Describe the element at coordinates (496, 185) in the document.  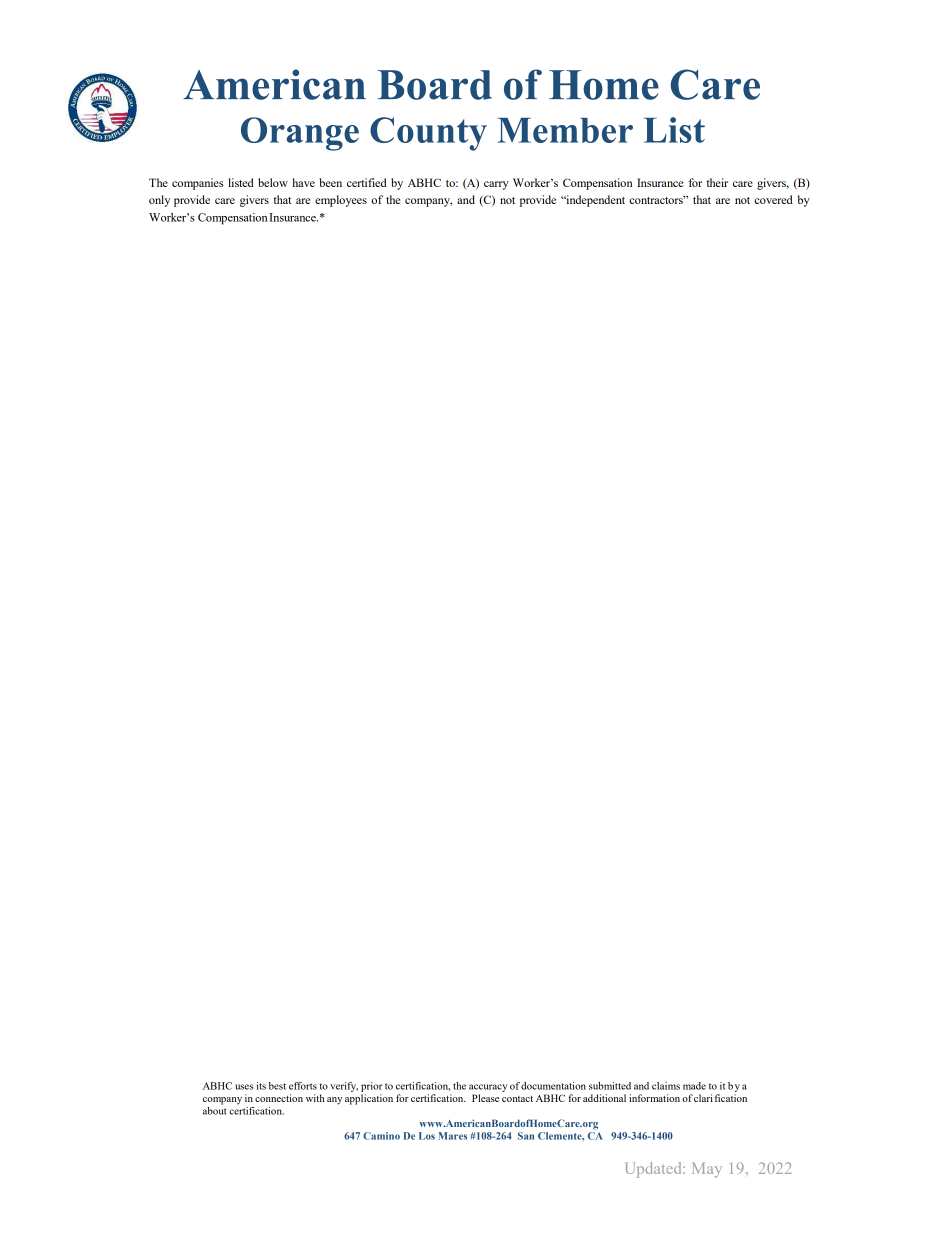
I see `carry` at that location.
